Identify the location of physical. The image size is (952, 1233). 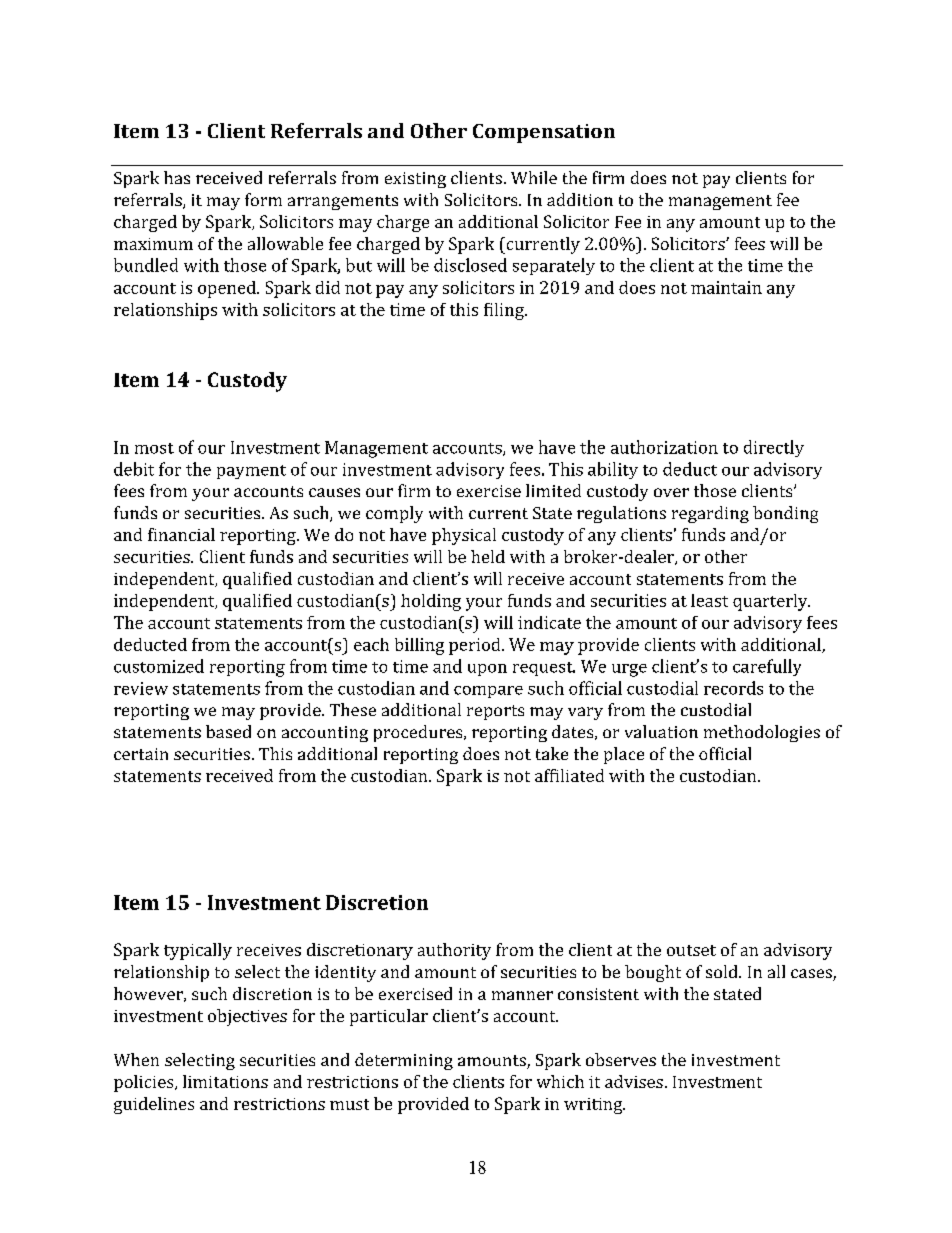
(464, 536).
